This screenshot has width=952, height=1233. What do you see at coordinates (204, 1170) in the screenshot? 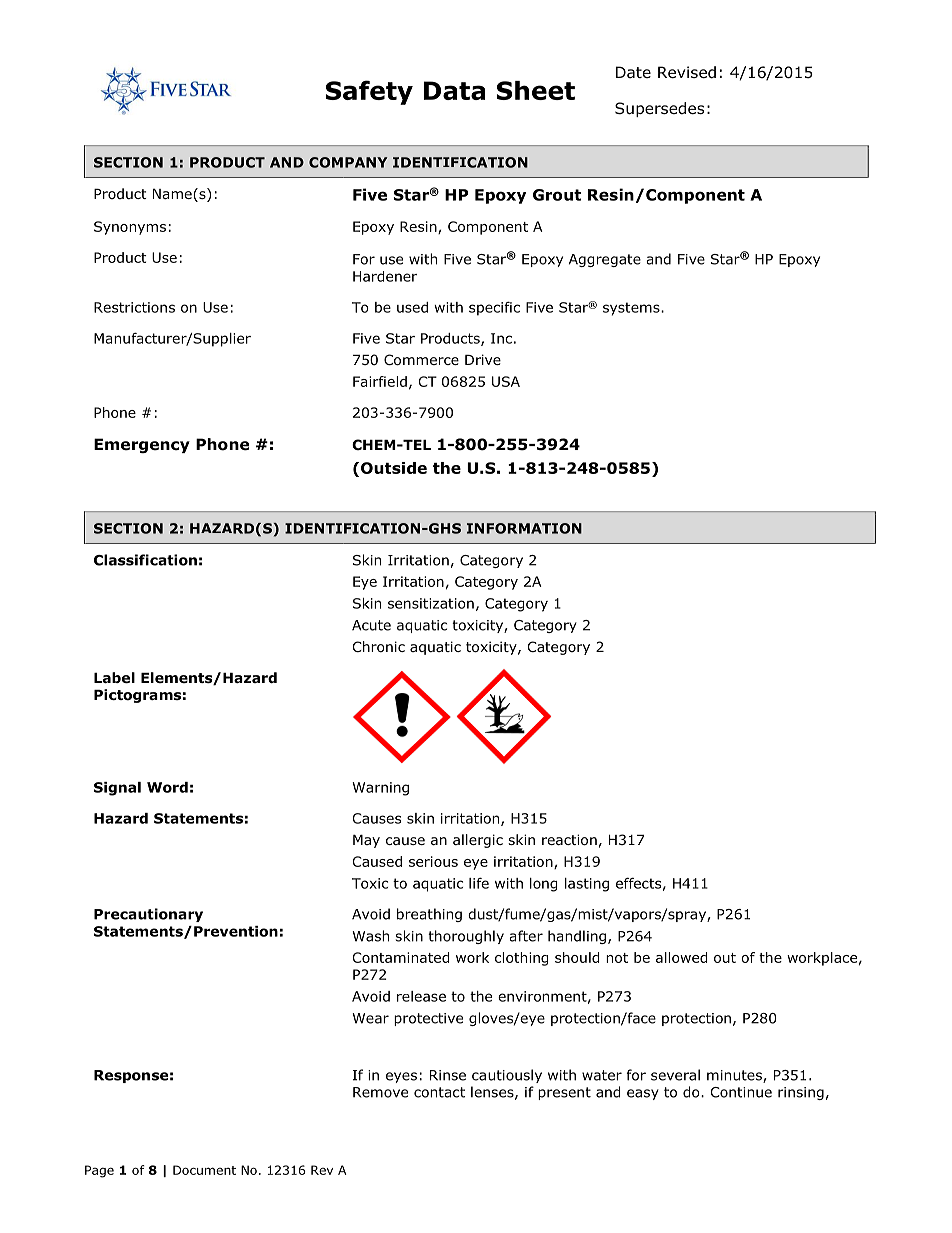
I see `Document` at bounding box center [204, 1170].
